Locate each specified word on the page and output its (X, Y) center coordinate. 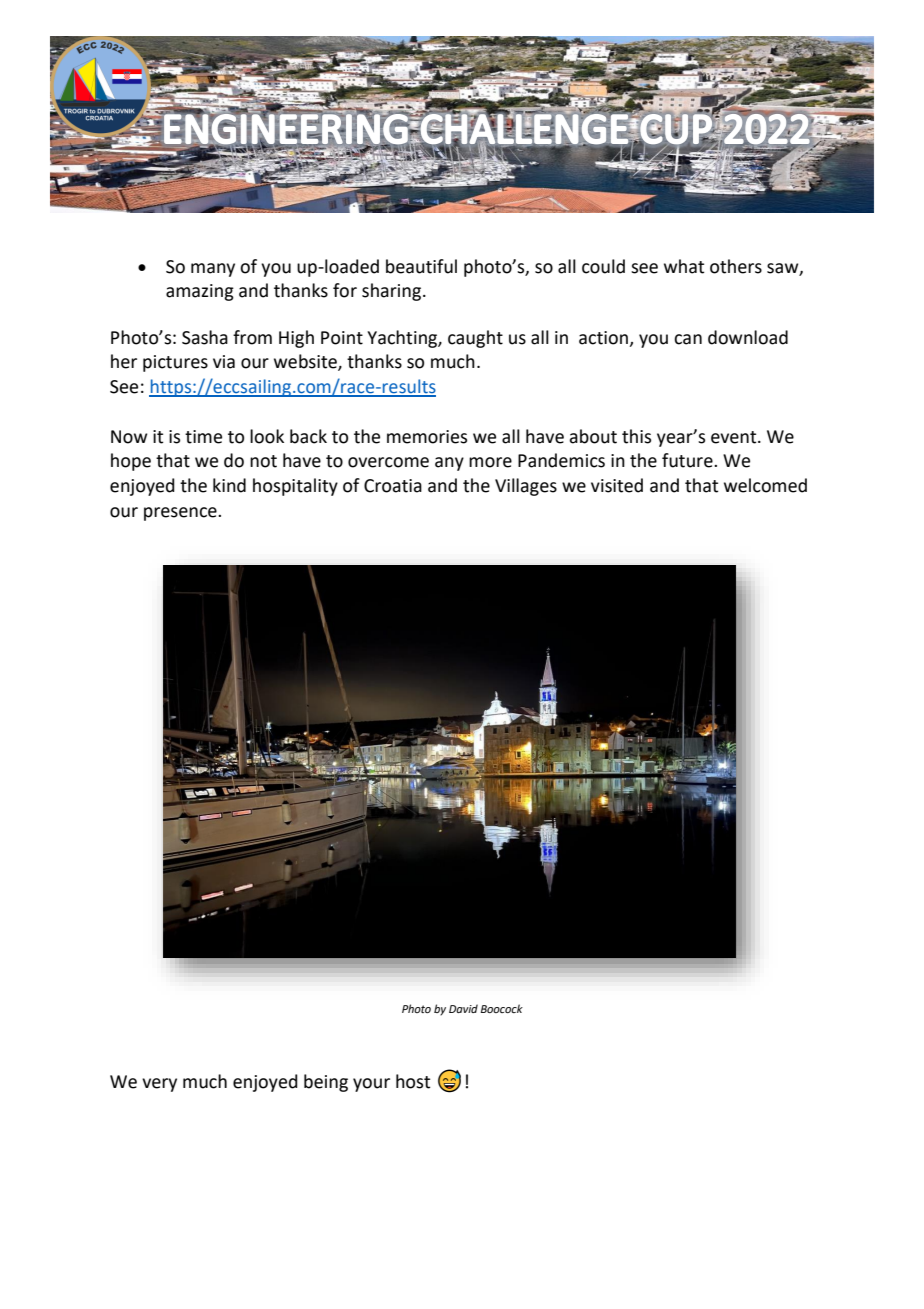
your (371, 1085)
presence (181, 514)
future (688, 460)
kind (229, 485)
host (413, 1081)
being (326, 1083)
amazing (200, 292)
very (159, 1085)
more (490, 462)
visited (617, 485)
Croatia (393, 486)
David (463, 1008)
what (684, 266)
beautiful (421, 266)
